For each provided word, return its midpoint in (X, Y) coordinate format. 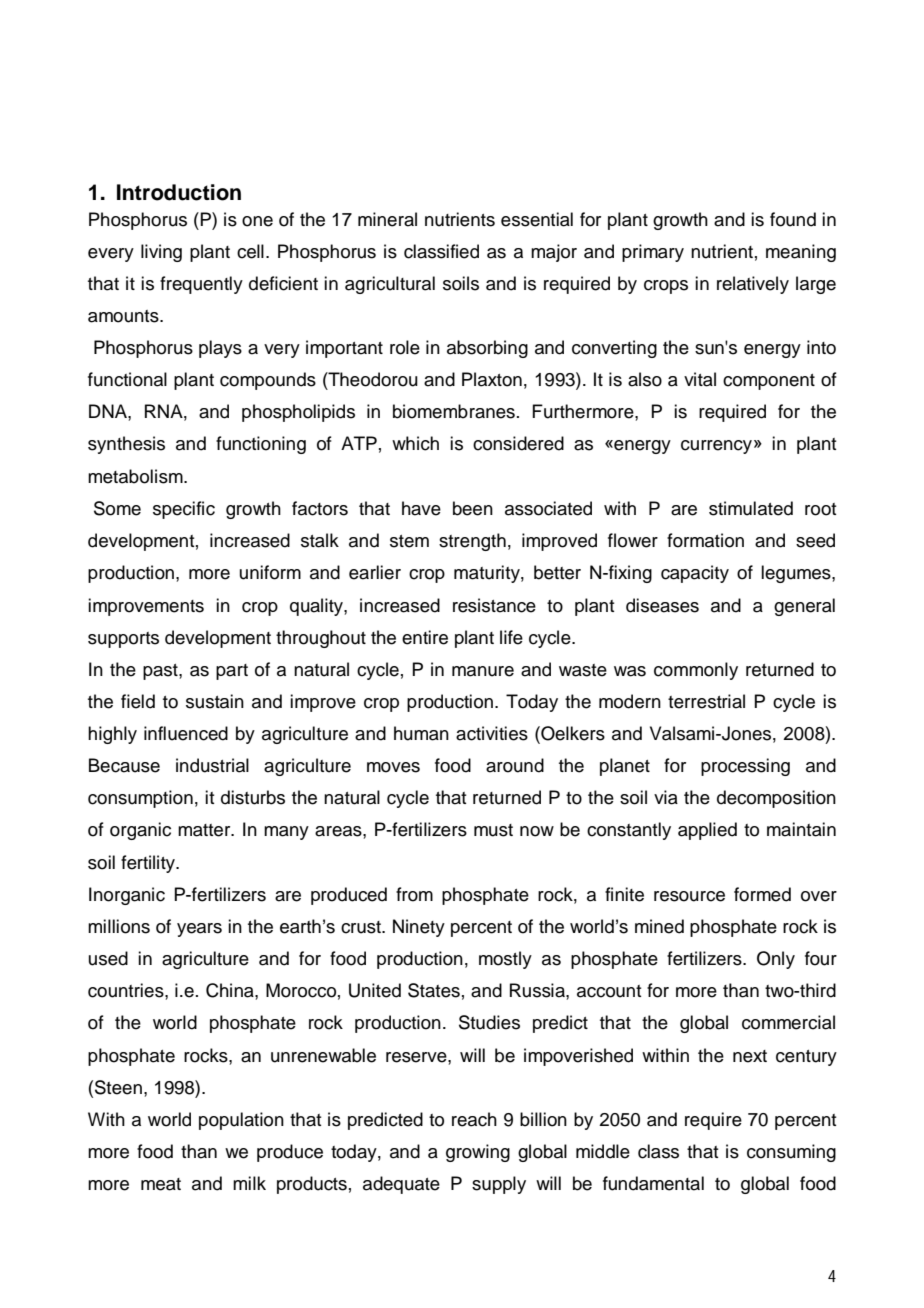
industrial (212, 765)
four (821, 958)
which (415, 443)
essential (537, 219)
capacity (695, 574)
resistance (494, 605)
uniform (270, 572)
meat (161, 1184)
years (199, 930)
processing (745, 767)
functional (127, 379)
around (515, 765)
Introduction (179, 192)
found (793, 219)
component (769, 382)
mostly (505, 960)
